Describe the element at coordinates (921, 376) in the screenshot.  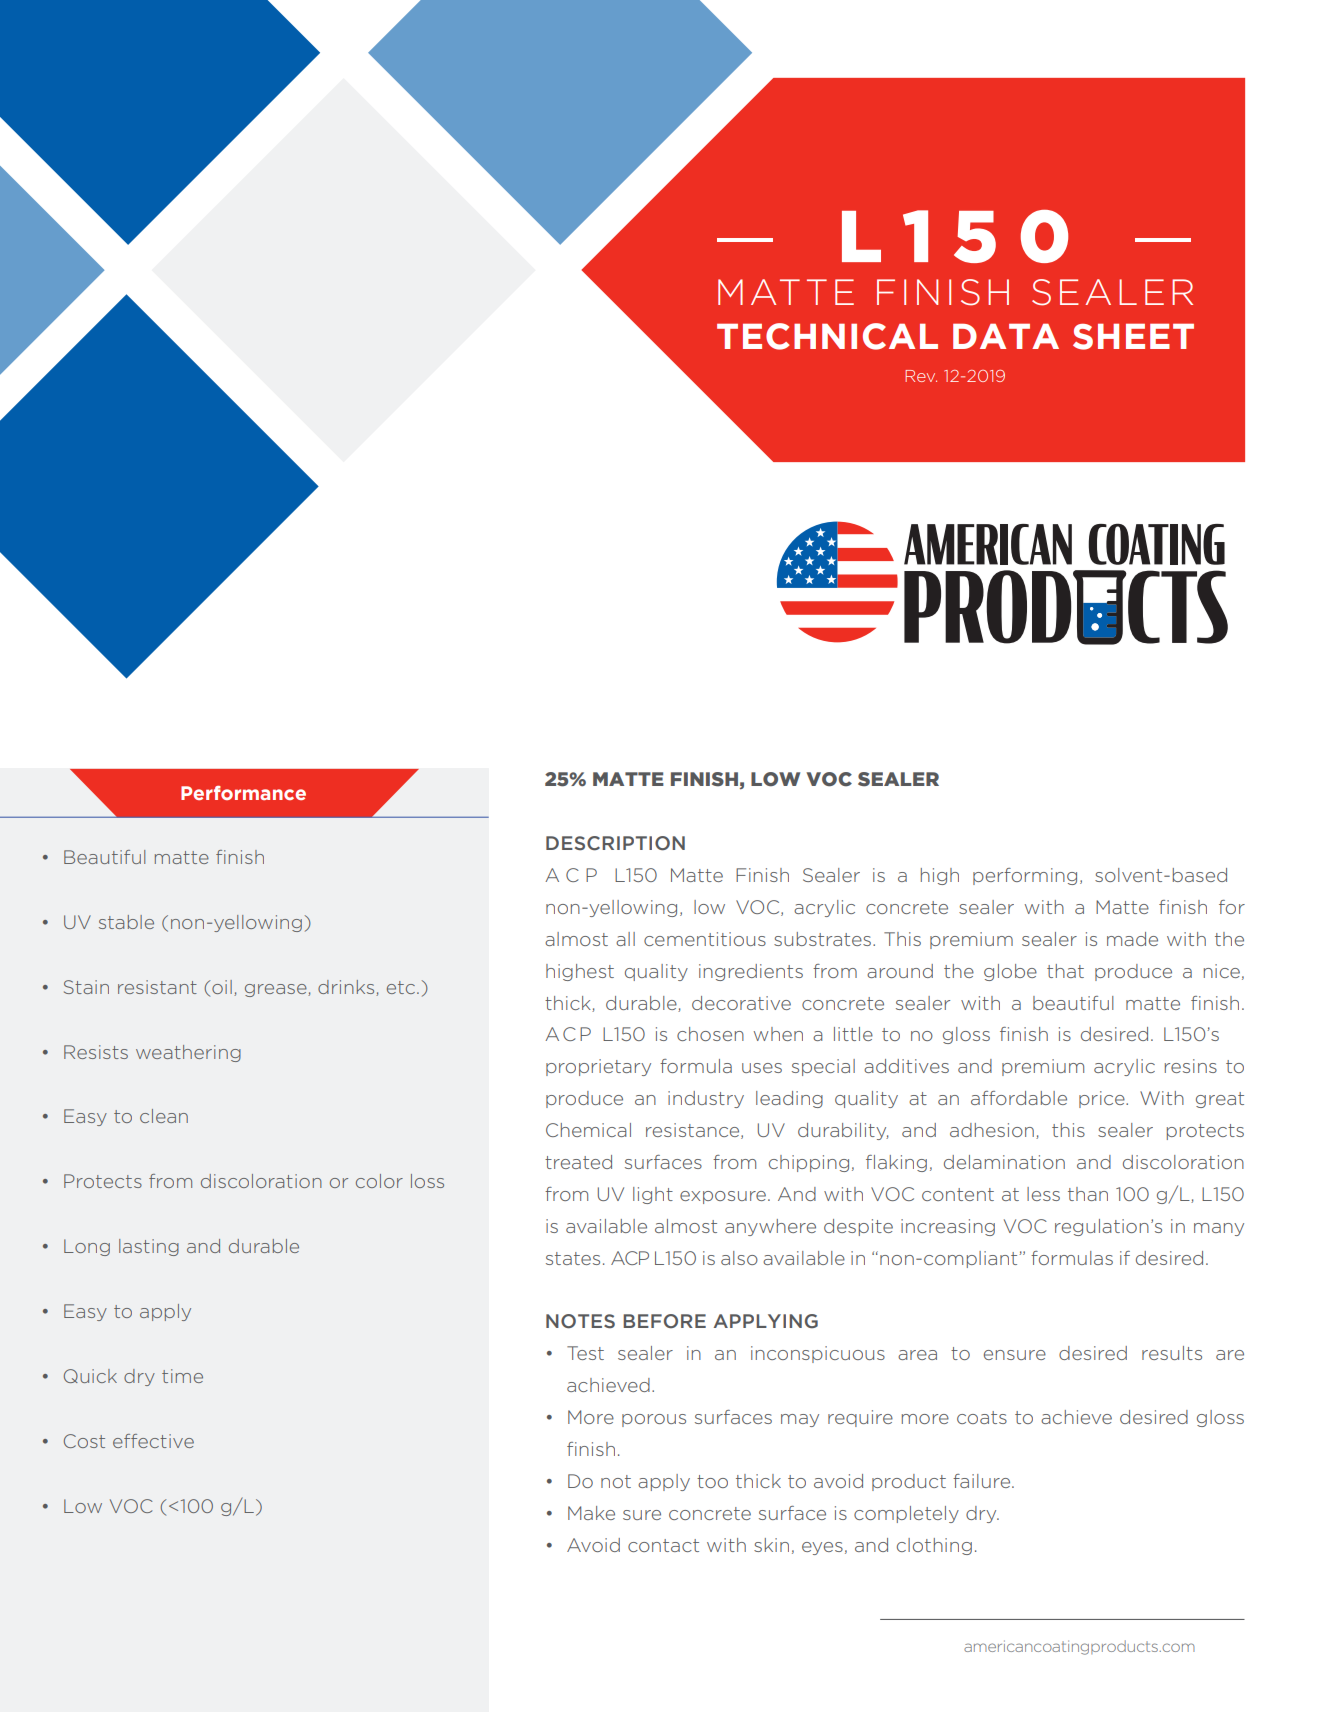
I see `Rev` at that location.
